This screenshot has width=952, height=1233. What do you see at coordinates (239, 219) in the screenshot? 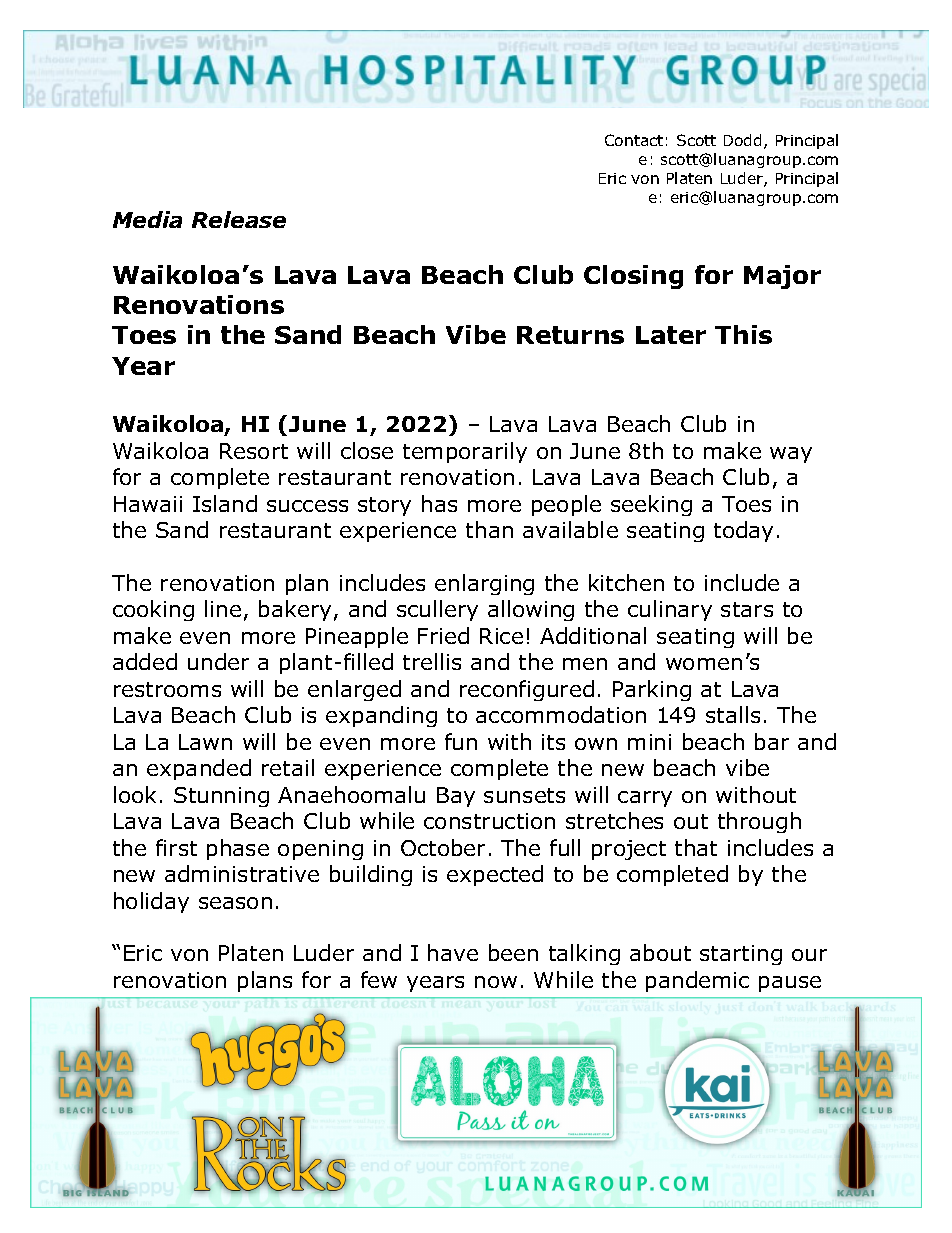
I see `Release` at bounding box center [239, 219].
